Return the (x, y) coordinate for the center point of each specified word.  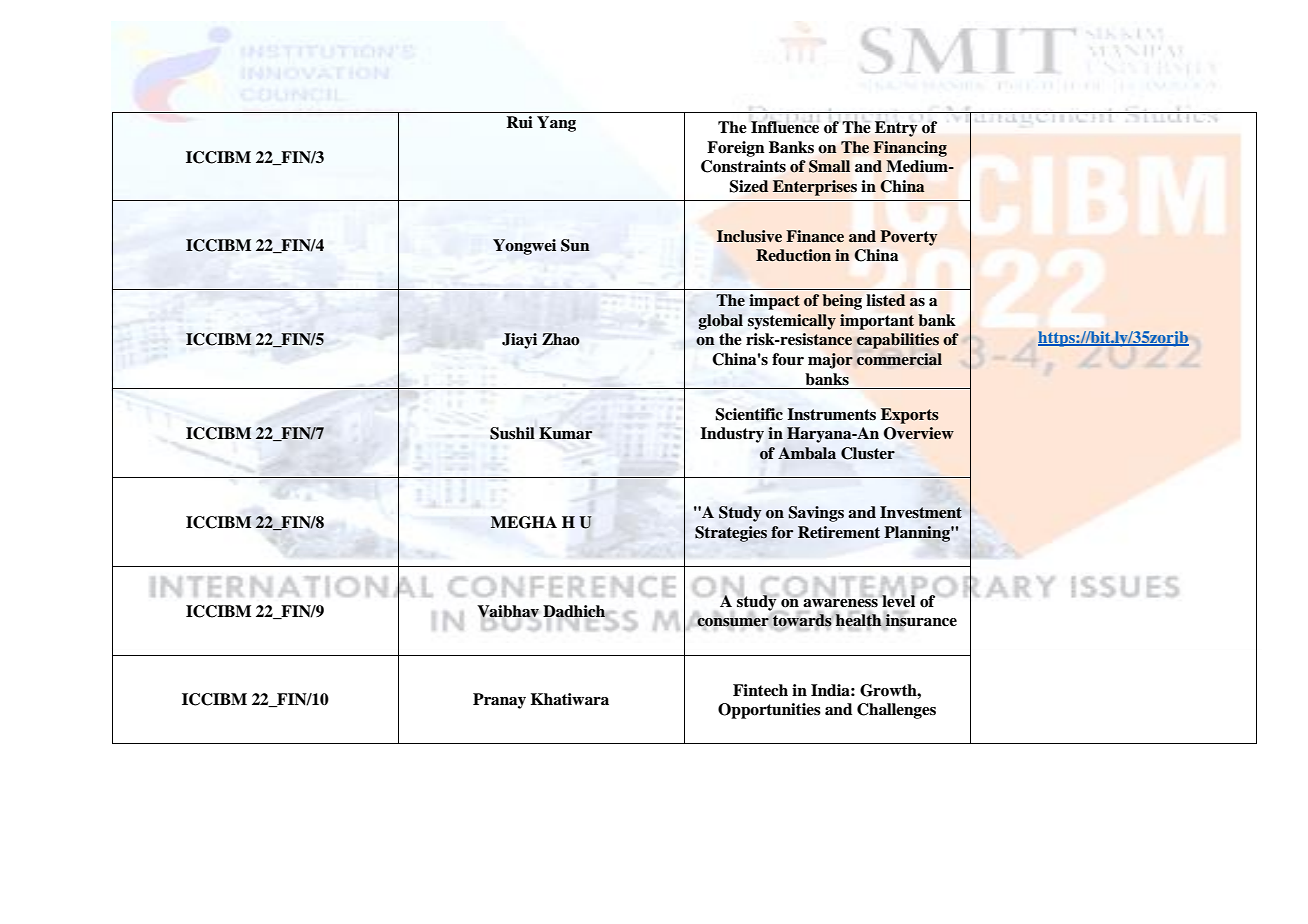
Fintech (760, 690)
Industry (732, 435)
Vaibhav (508, 612)
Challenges (896, 711)
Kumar (565, 433)
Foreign (736, 149)
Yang (556, 124)
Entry (896, 129)
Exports (910, 416)
